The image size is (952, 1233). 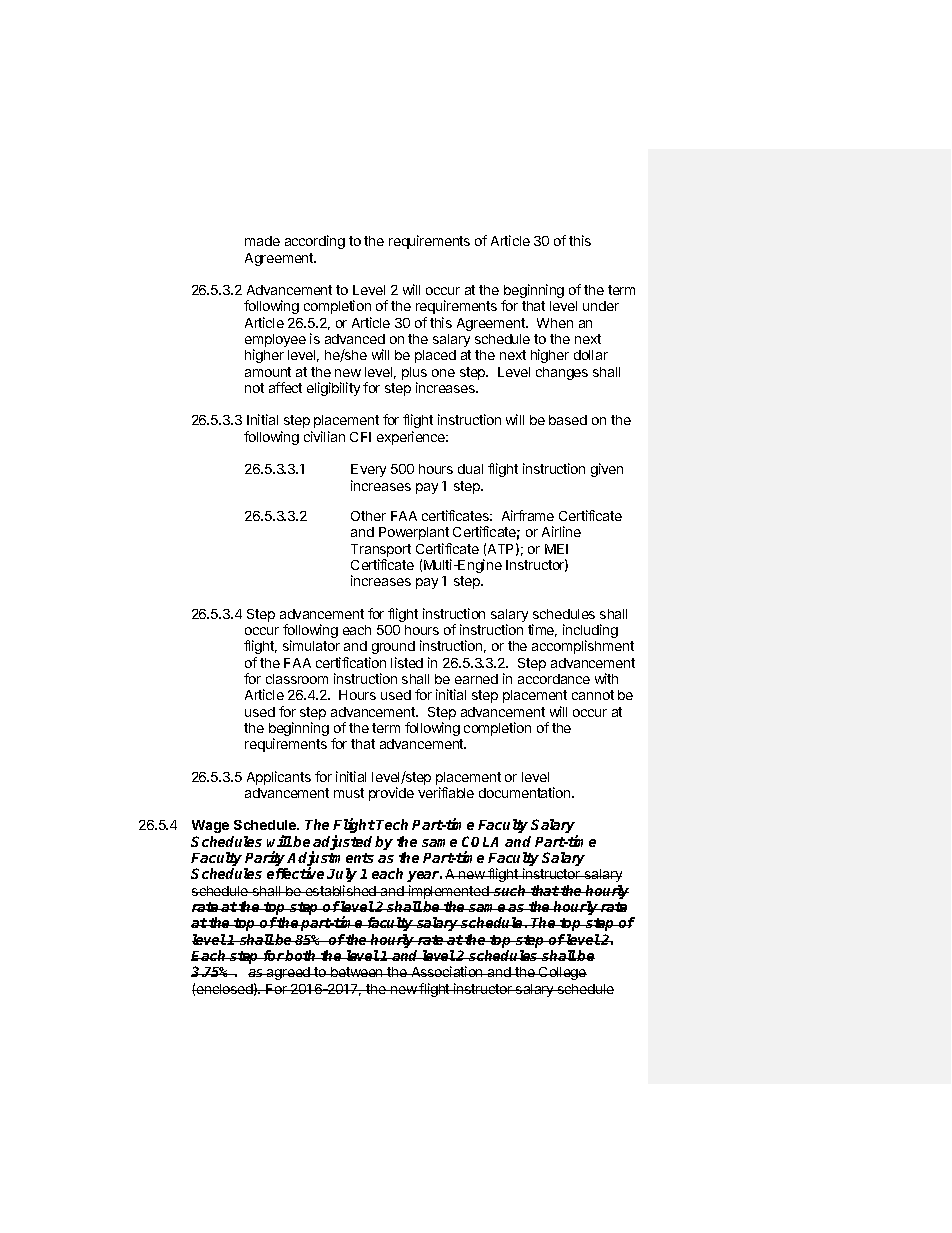 What do you see at coordinates (407, 662) in the screenshot?
I see `listed` at bounding box center [407, 662].
